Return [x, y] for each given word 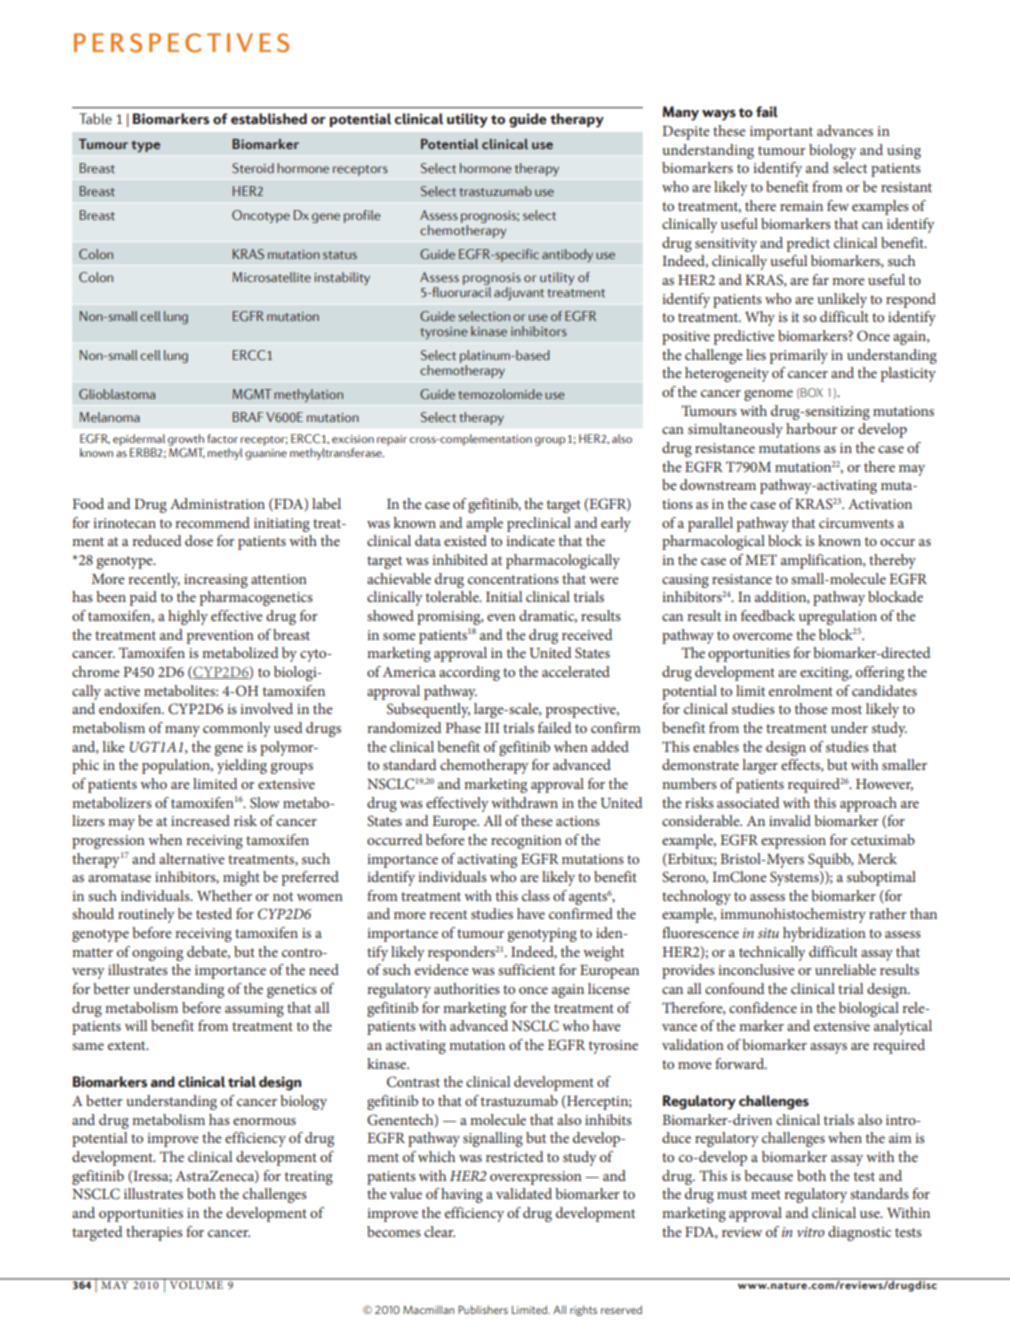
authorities [467, 988]
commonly [237, 729]
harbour [811, 428]
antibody [567, 255]
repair [392, 440]
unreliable [845, 969]
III [491, 728]
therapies [154, 1233]
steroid [253, 168]
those [811, 708]
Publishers [483, 1309]
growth [186, 441]
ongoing [157, 954]
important [781, 133]
